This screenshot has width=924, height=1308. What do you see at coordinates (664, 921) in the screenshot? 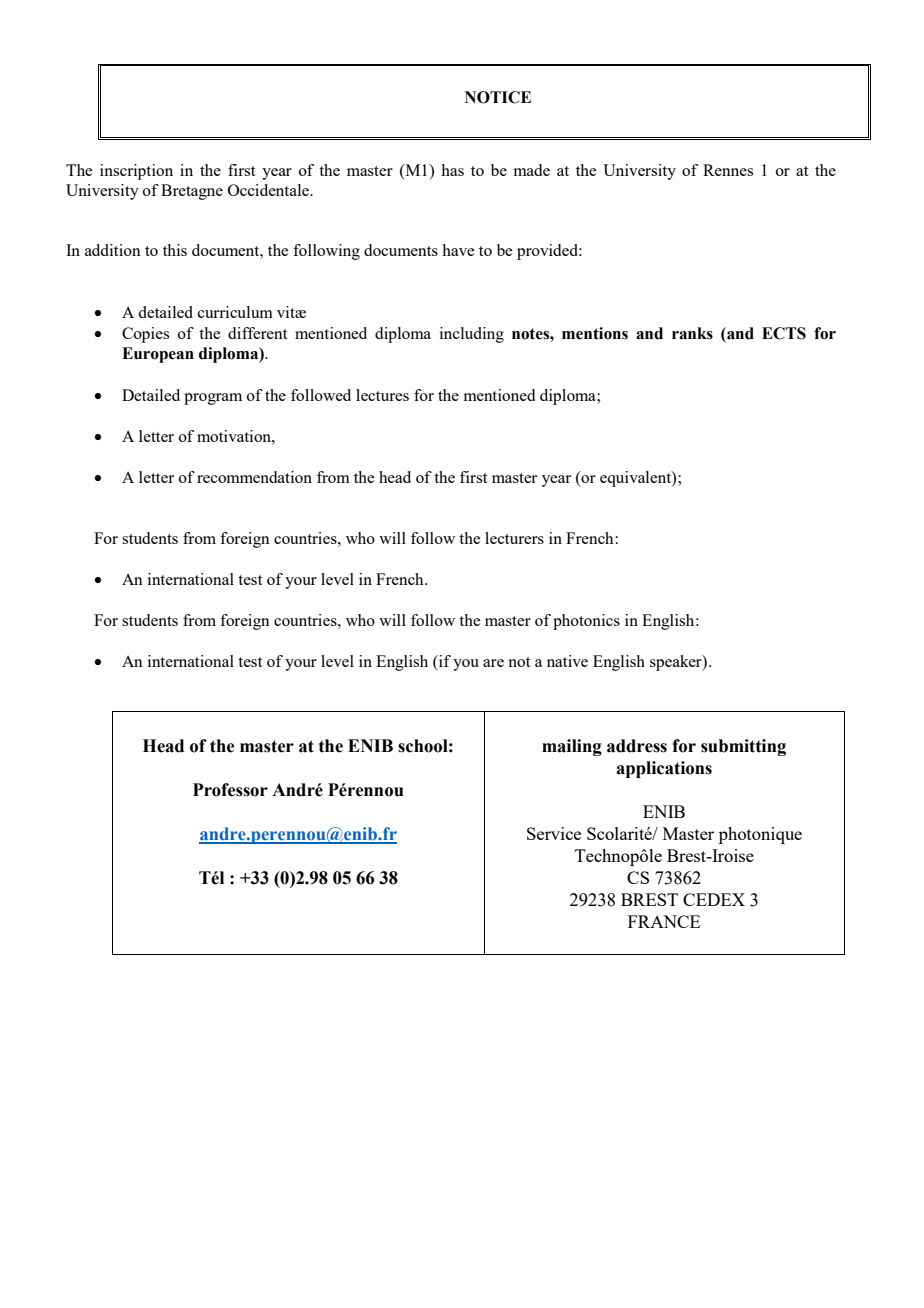
I see `FRANCE` at bounding box center [664, 921].
